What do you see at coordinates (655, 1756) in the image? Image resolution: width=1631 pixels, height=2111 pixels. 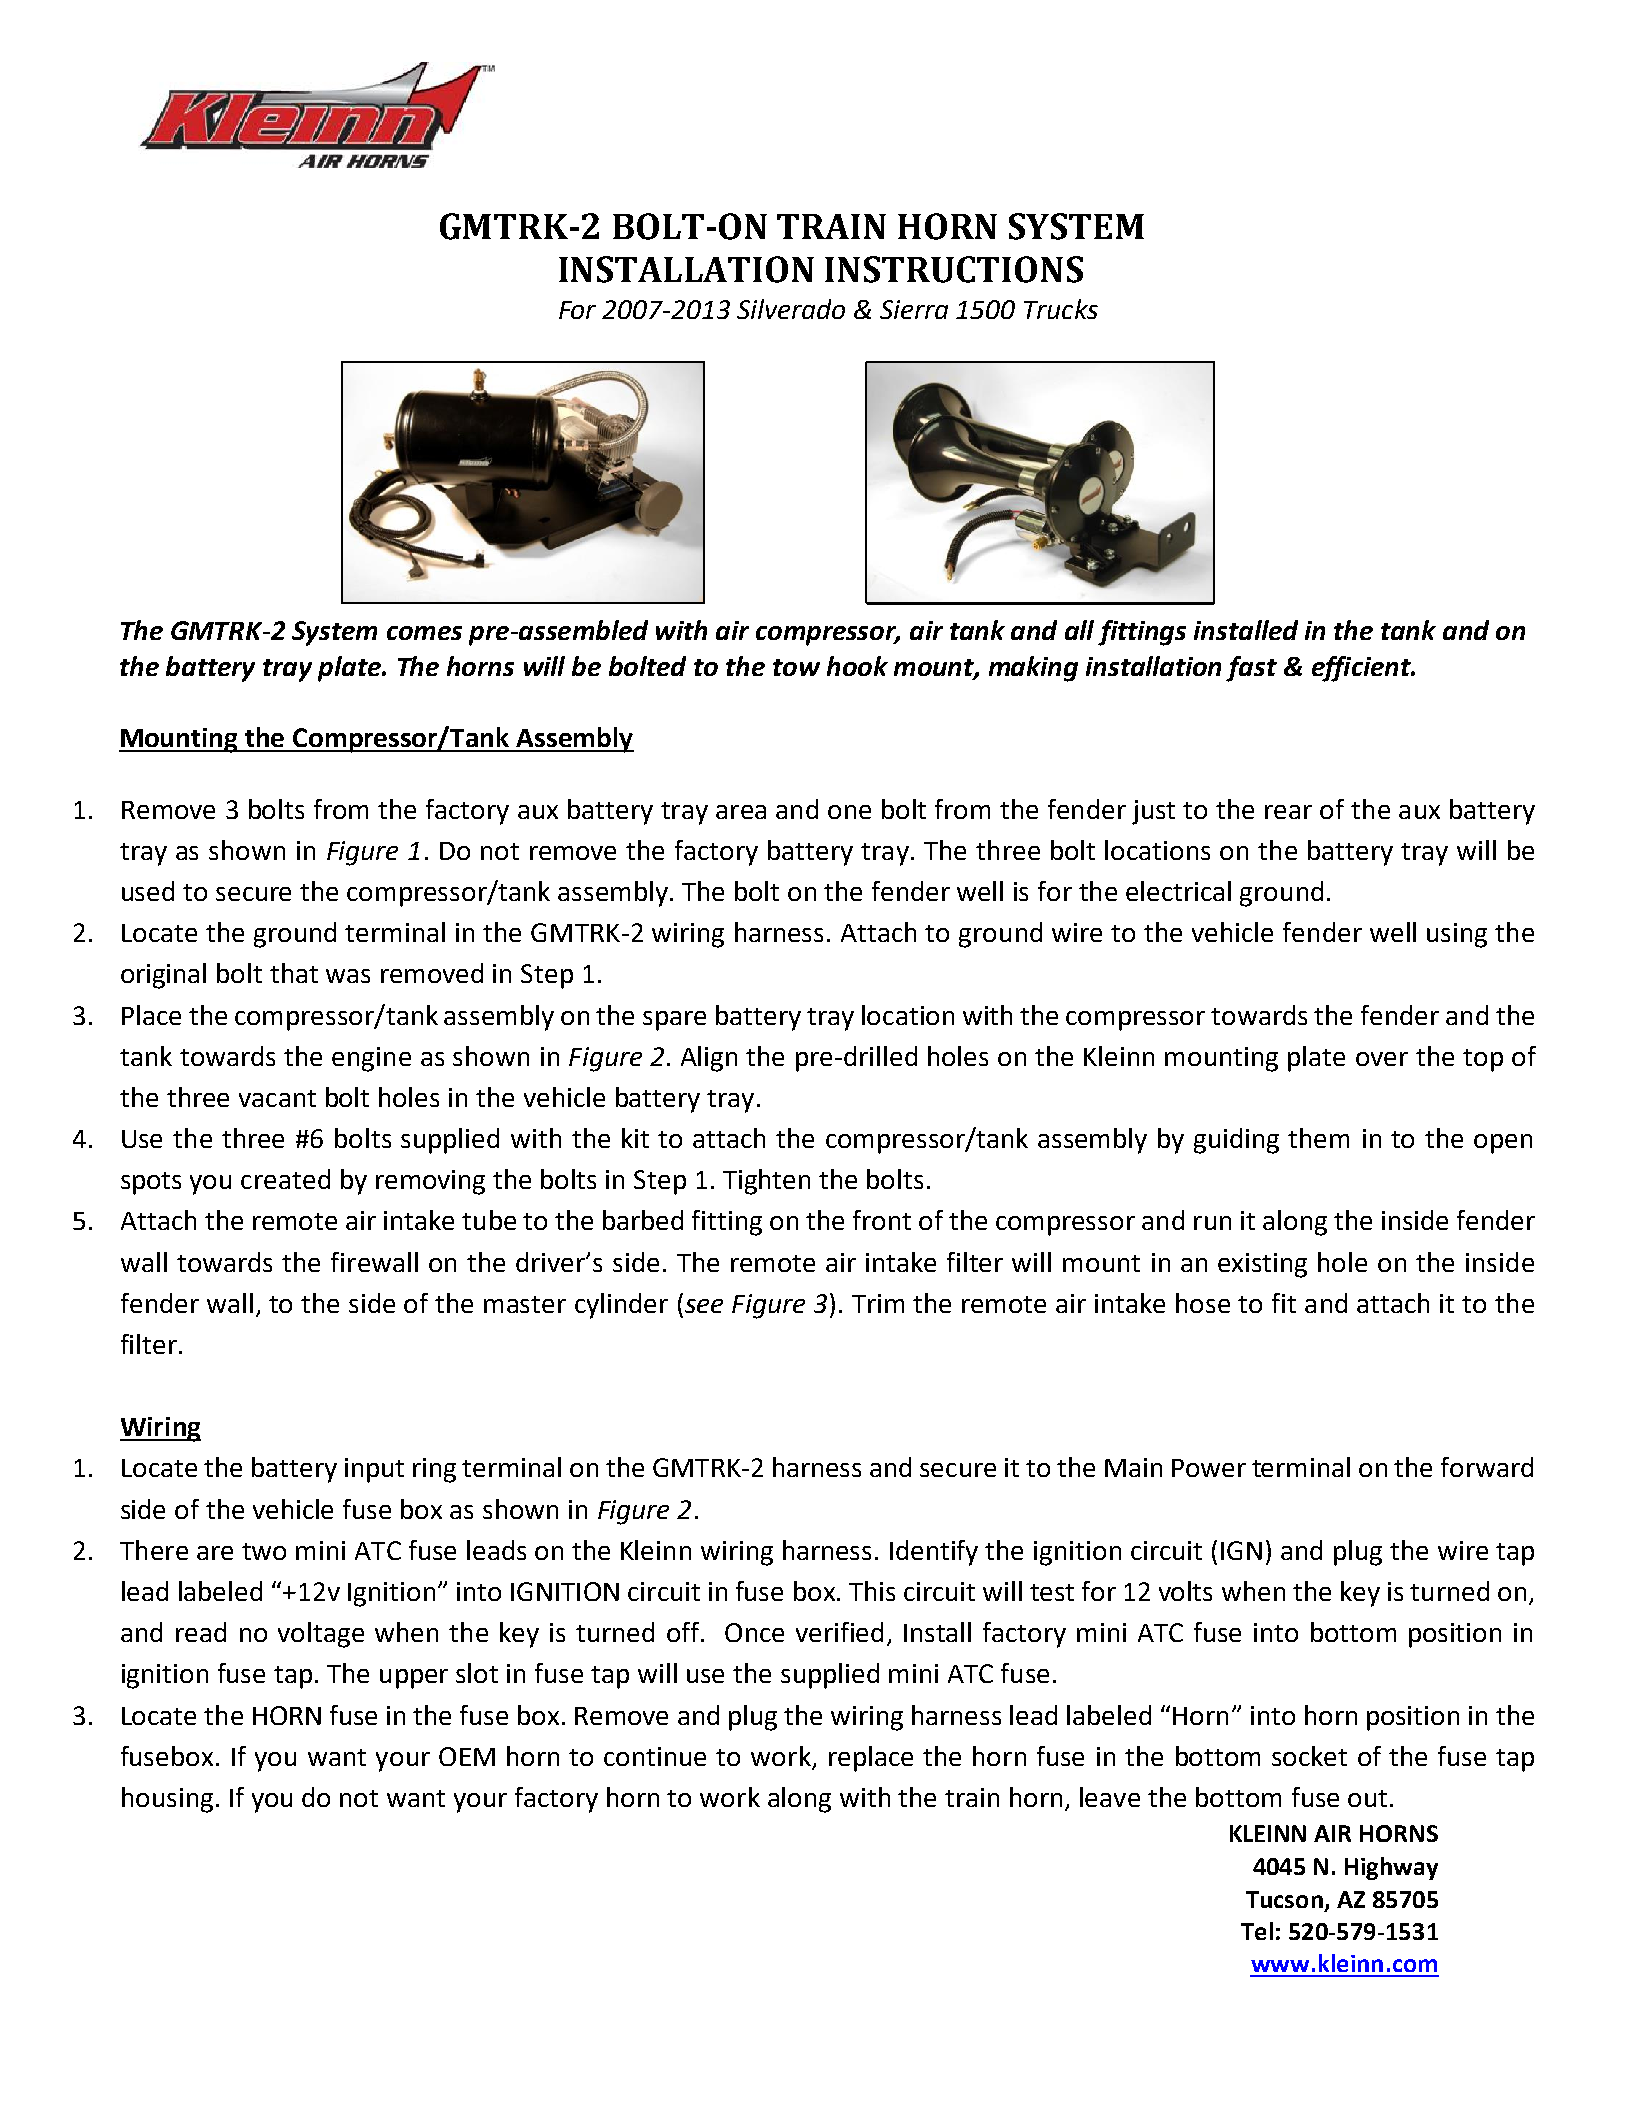 I see `continue` at bounding box center [655, 1756].
